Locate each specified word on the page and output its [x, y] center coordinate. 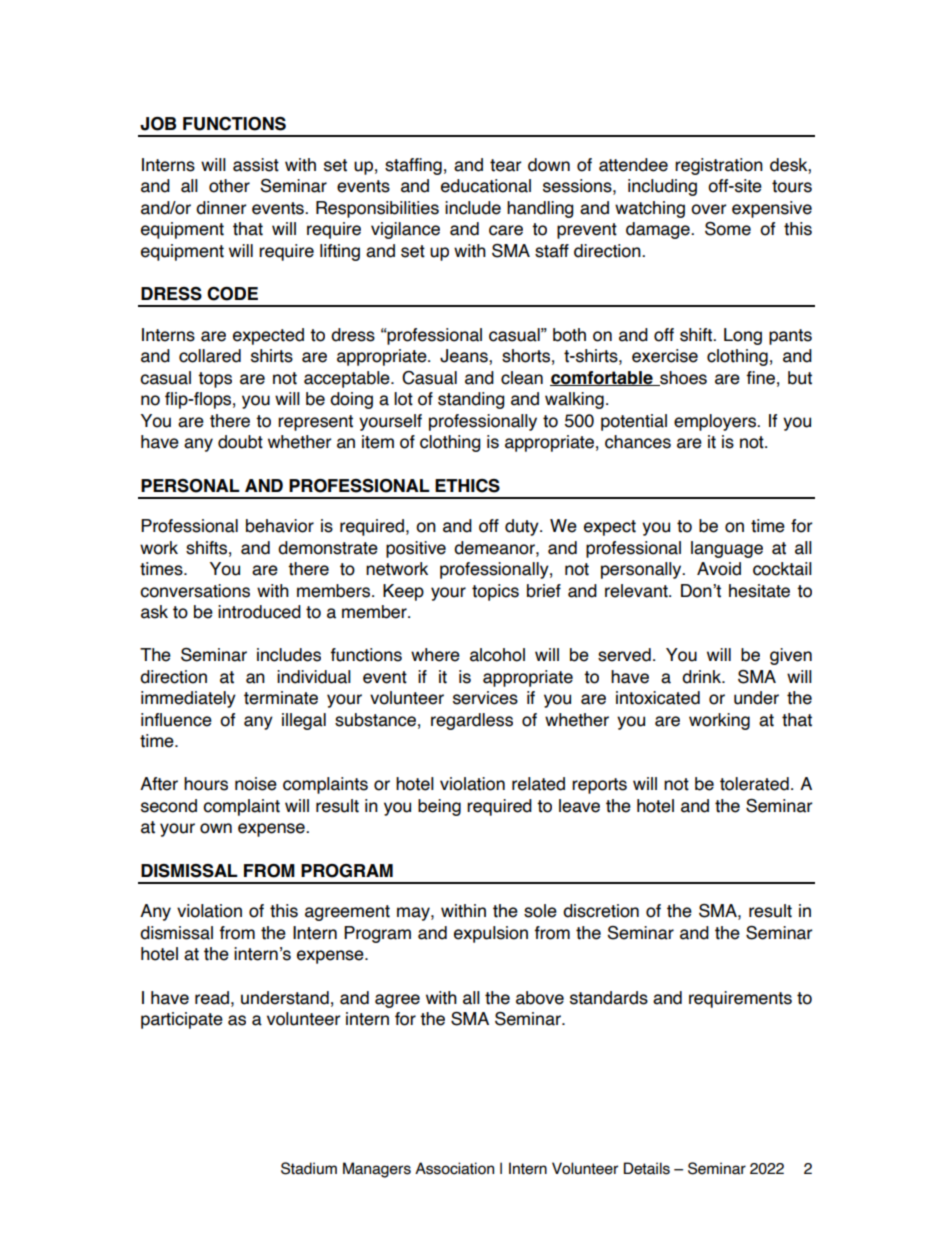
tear [506, 165]
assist [256, 165]
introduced [259, 612]
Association [454, 1168]
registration [719, 166]
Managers [377, 1170]
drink [703, 677]
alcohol [497, 655]
